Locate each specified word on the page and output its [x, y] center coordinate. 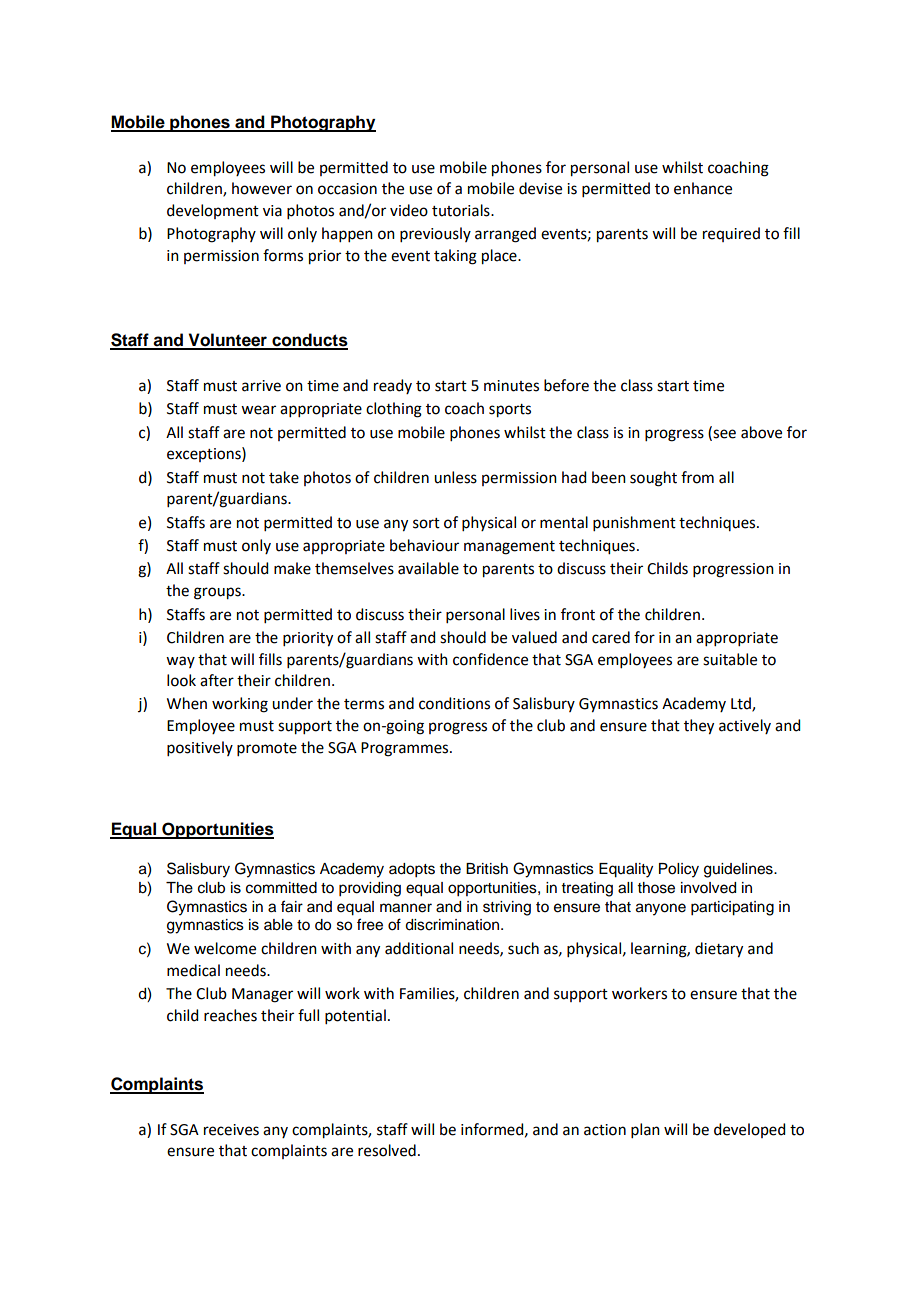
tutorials [462, 210]
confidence [490, 659]
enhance [703, 188]
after [217, 680]
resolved [387, 1150]
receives [231, 1130]
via [272, 211]
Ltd [742, 704]
